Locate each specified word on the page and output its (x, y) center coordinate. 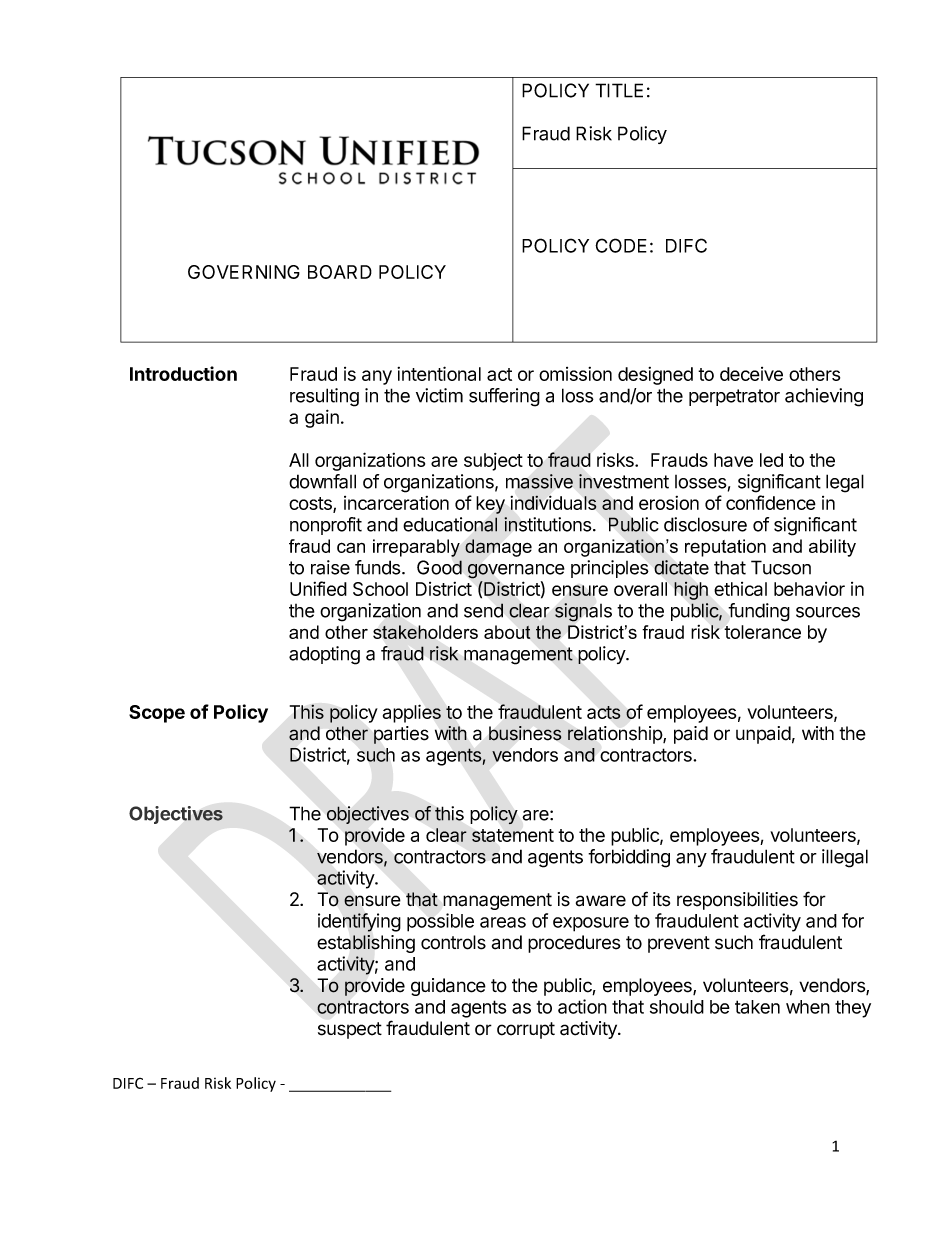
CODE (621, 245)
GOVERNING (244, 272)
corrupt (526, 1030)
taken (757, 1007)
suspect (350, 1030)
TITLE (619, 90)
